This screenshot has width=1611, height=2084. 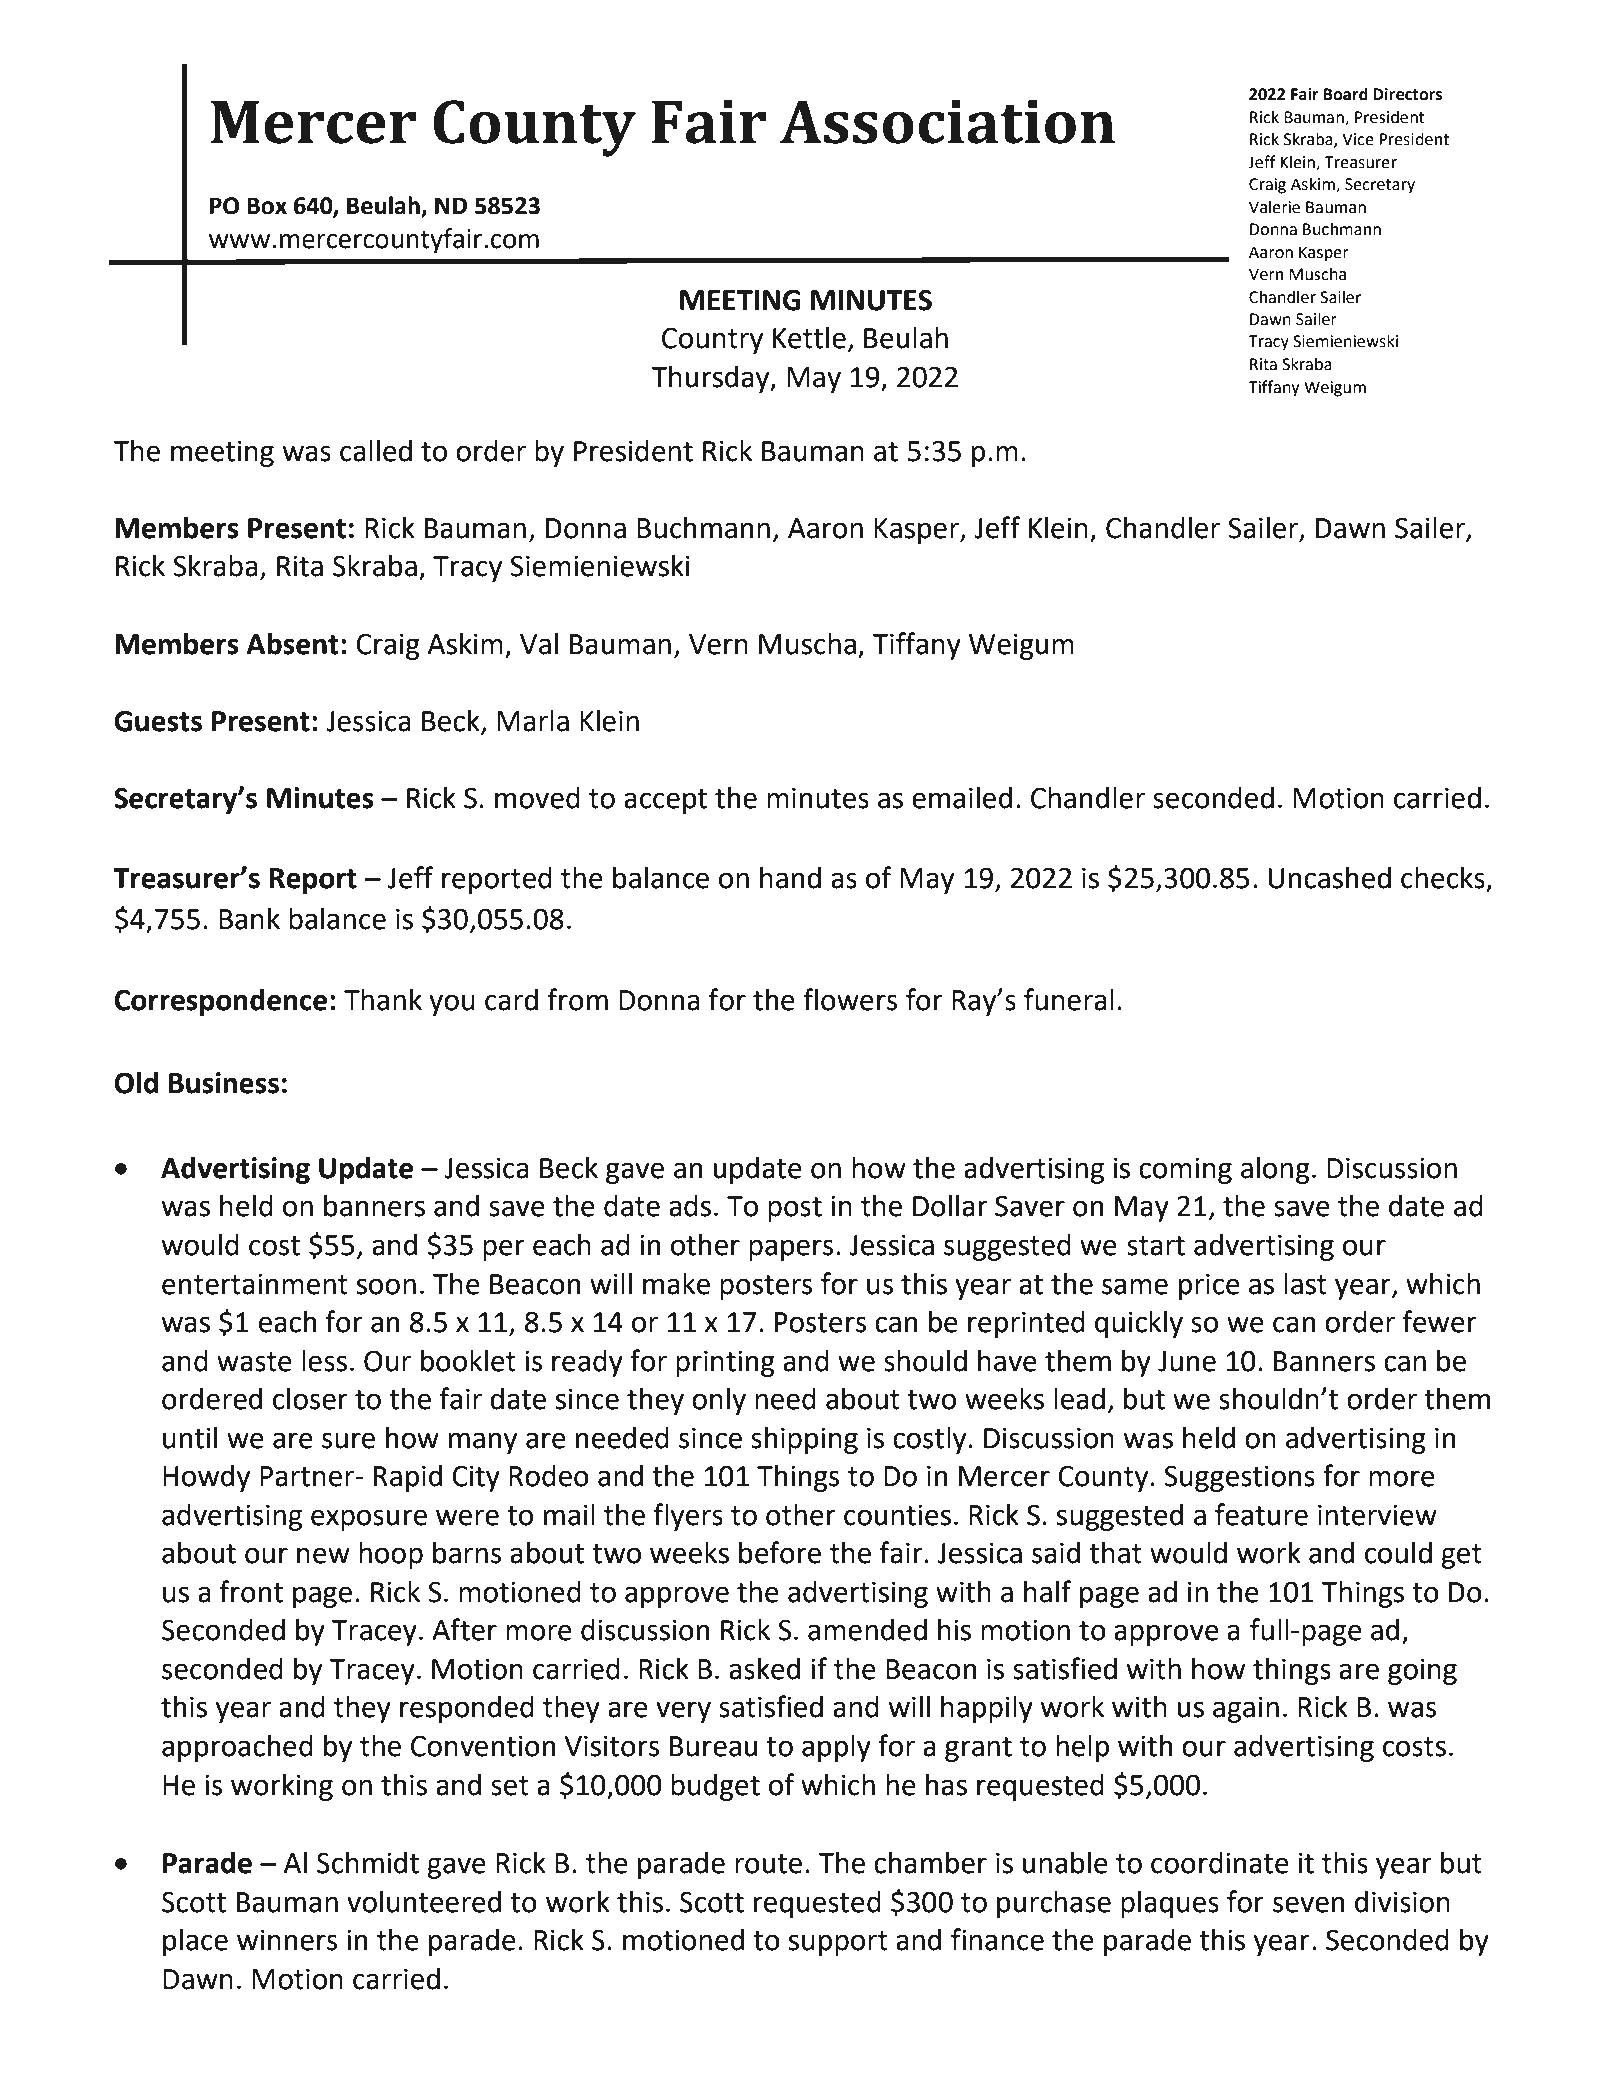 What do you see at coordinates (947, 122) in the screenshot?
I see `Association` at bounding box center [947, 122].
